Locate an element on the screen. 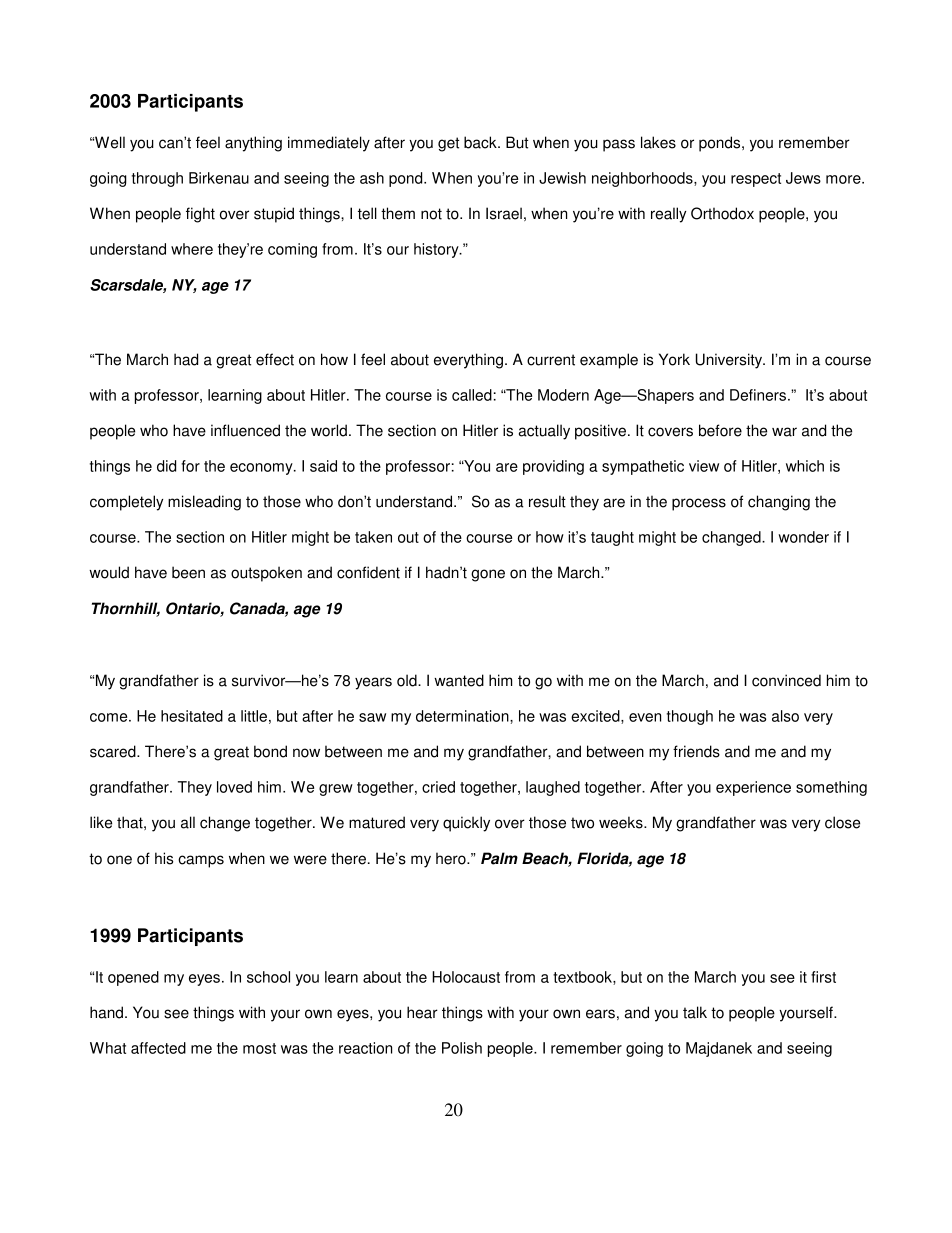 This screenshot has height=1233, width=952. wonder is located at coordinates (803, 537).
